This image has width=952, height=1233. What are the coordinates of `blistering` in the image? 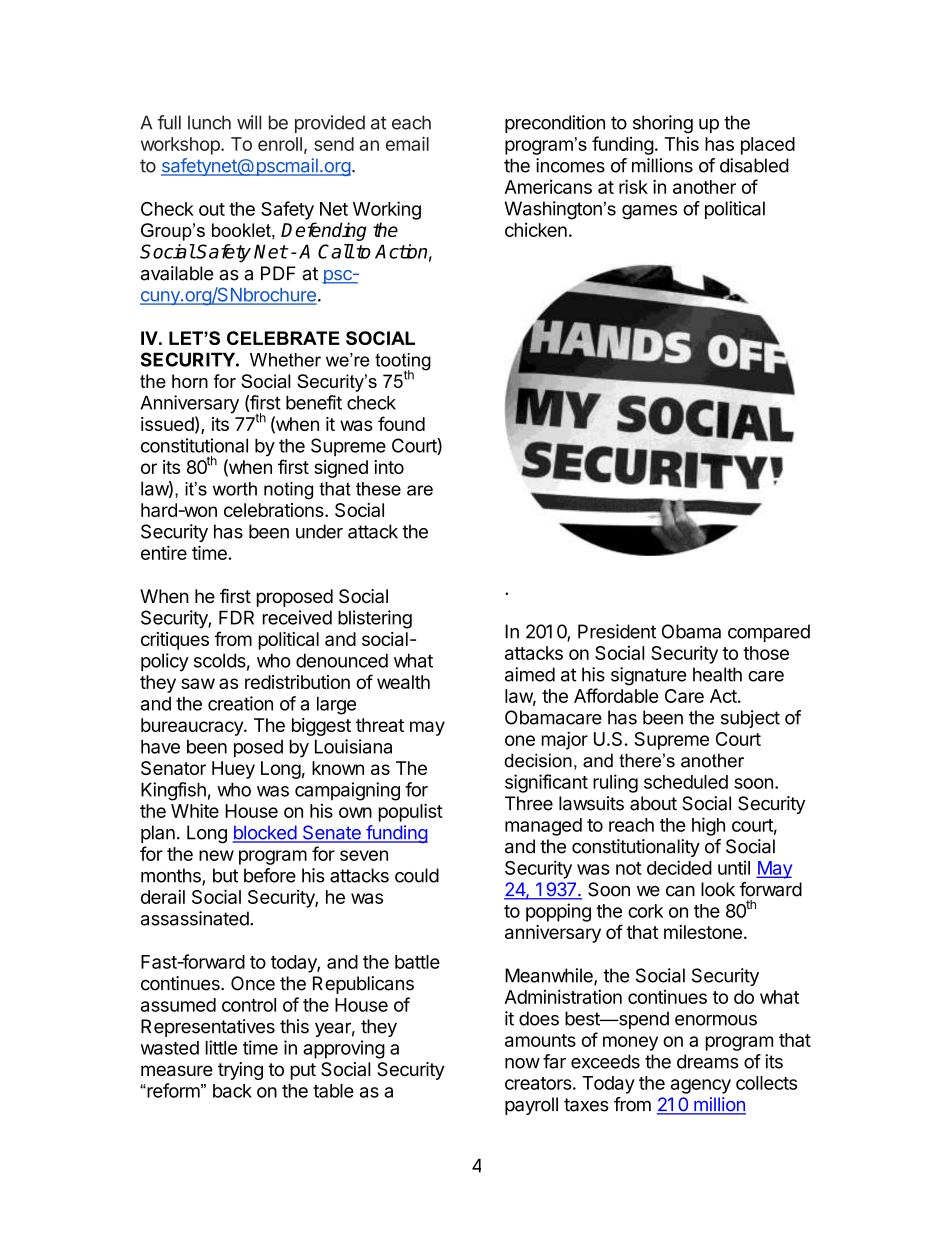 It's located at (375, 619).
